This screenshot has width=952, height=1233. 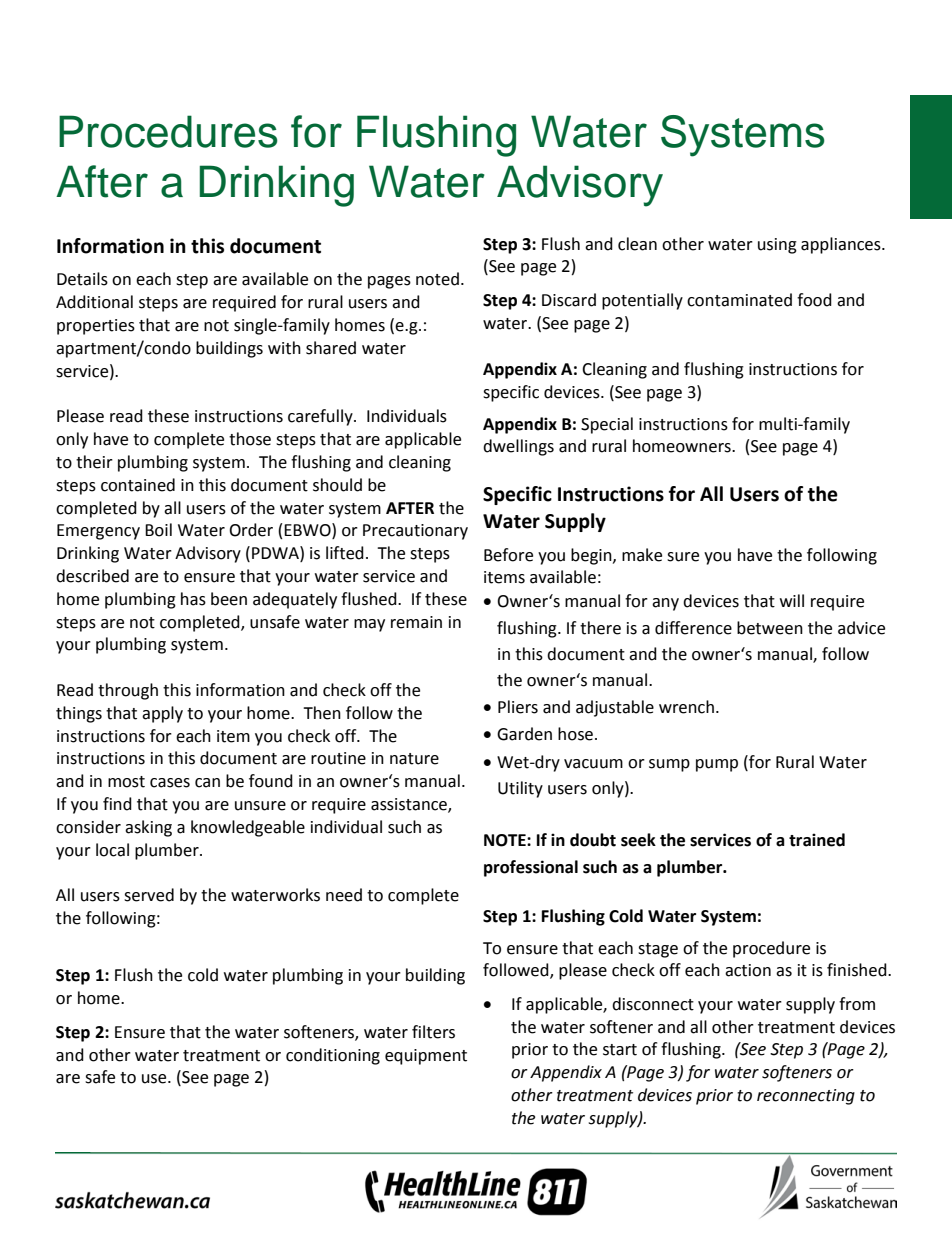 I want to click on Details, so click(x=82, y=279).
